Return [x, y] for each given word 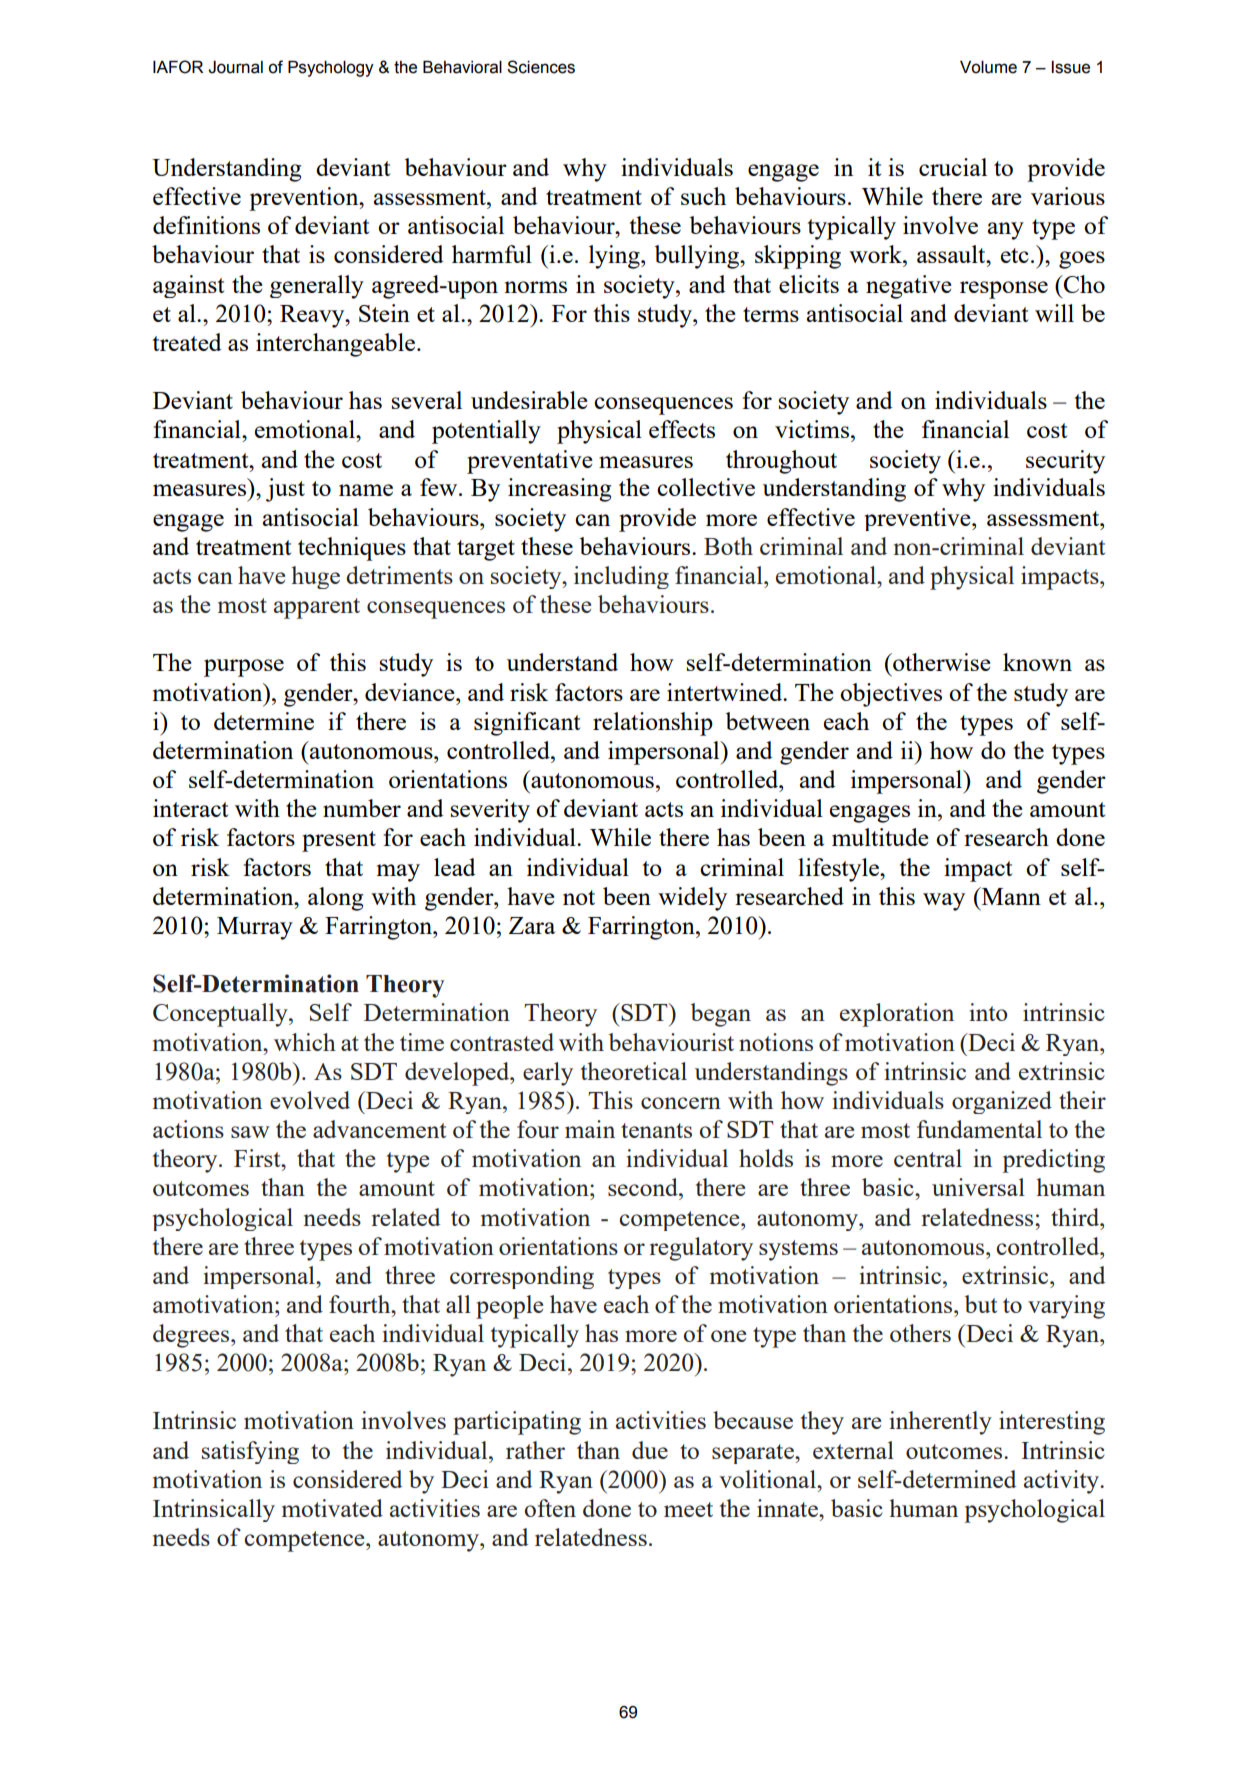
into [988, 1012]
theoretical [634, 1071]
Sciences [541, 67]
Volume [988, 67]
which [305, 1042]
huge [315, 577]
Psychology [331, 69]
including [621, 577]
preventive [918, 519]
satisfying [250, 1452]
